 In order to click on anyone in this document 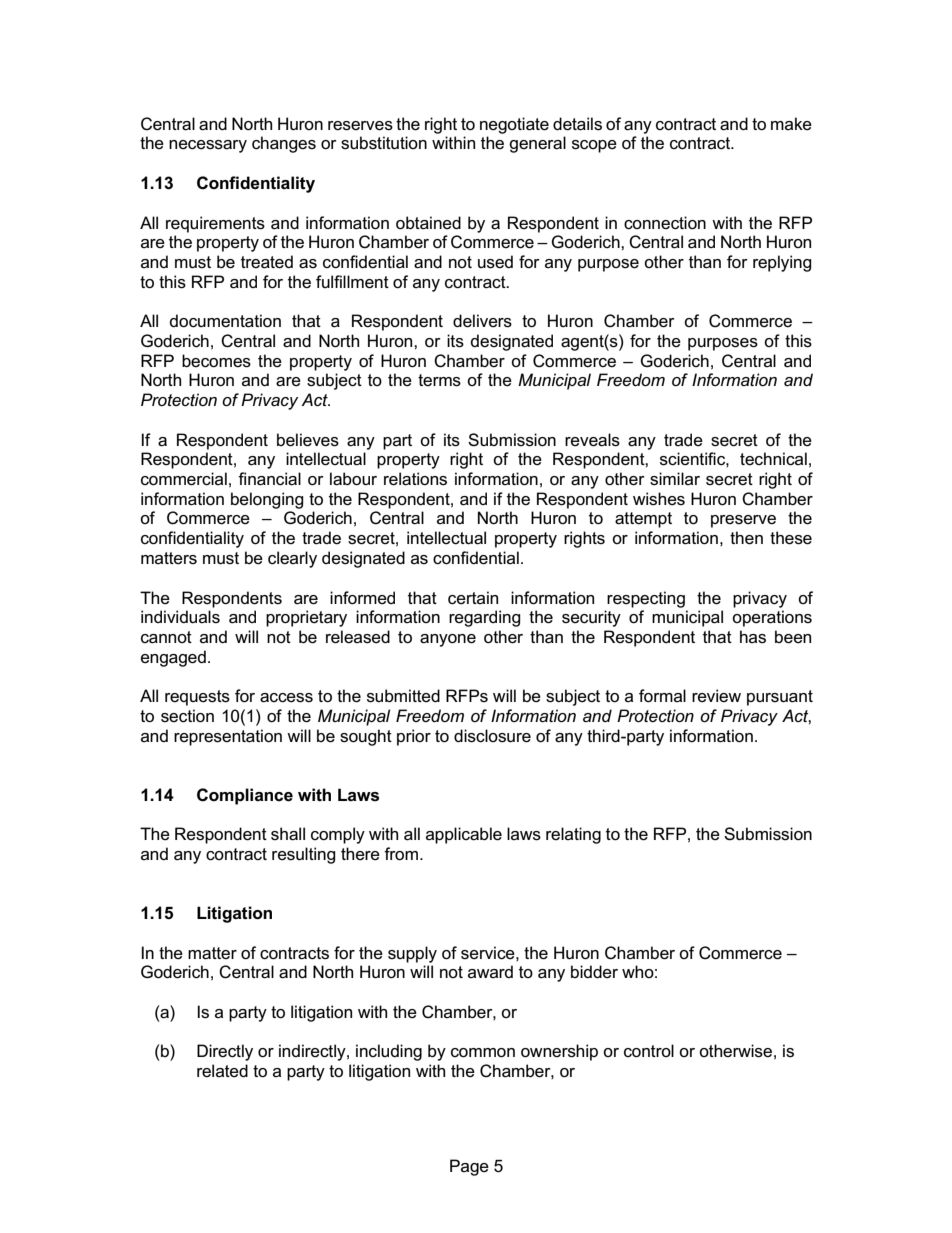, I will do `click(448, 640)`.
